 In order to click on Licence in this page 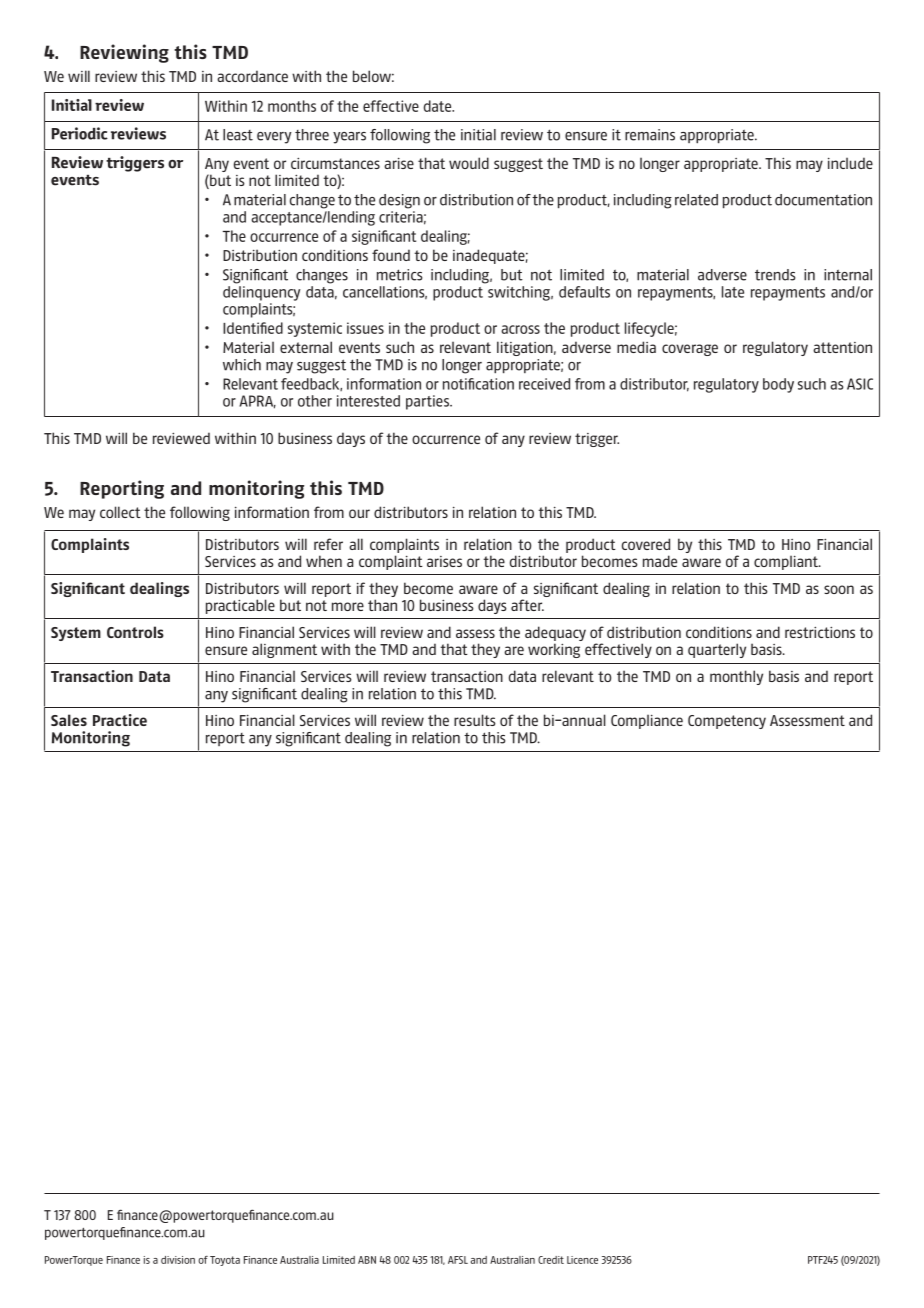, I will do `click(582, 1260)`.
